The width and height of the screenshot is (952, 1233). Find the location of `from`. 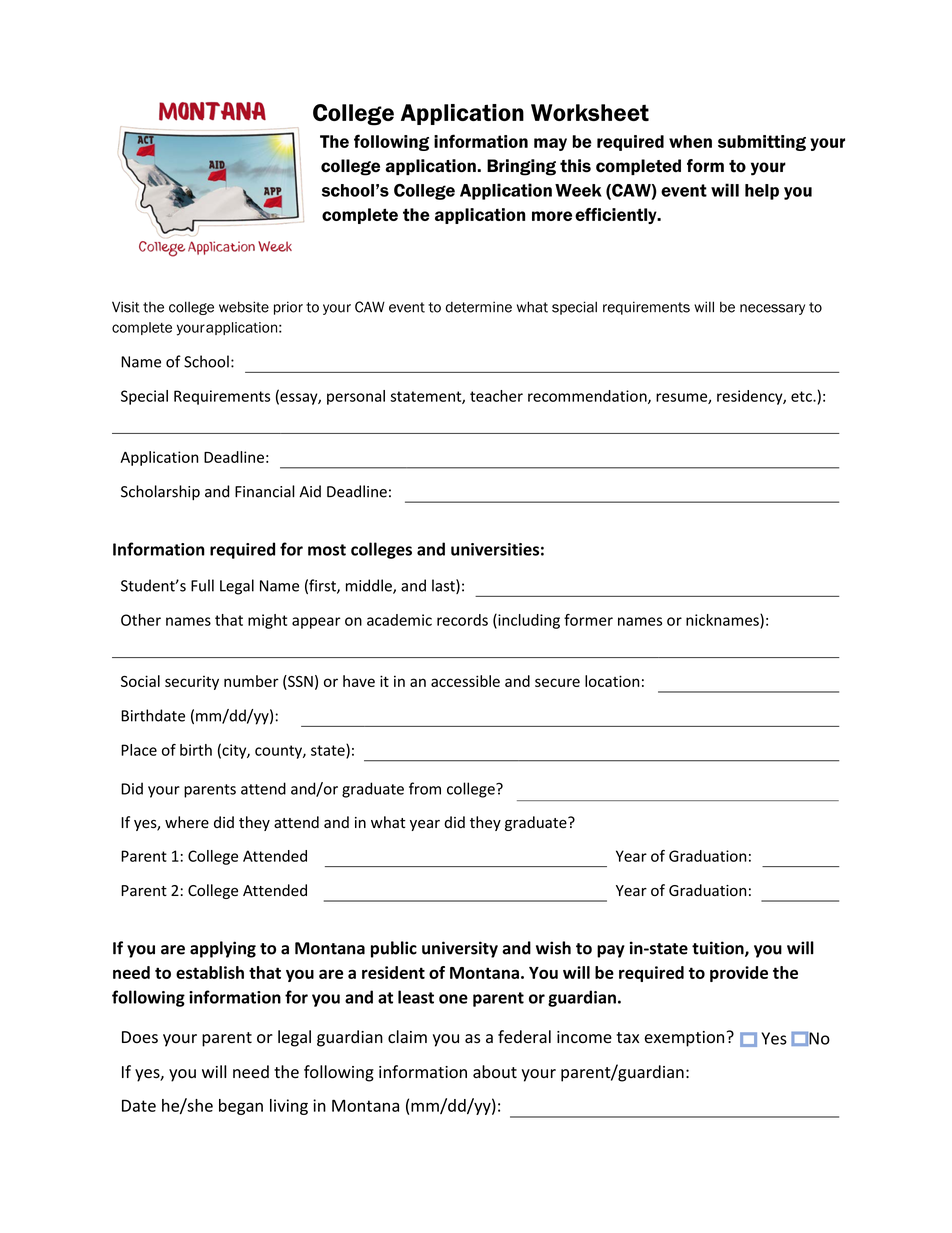

from is located at coordinates (425, 788).
